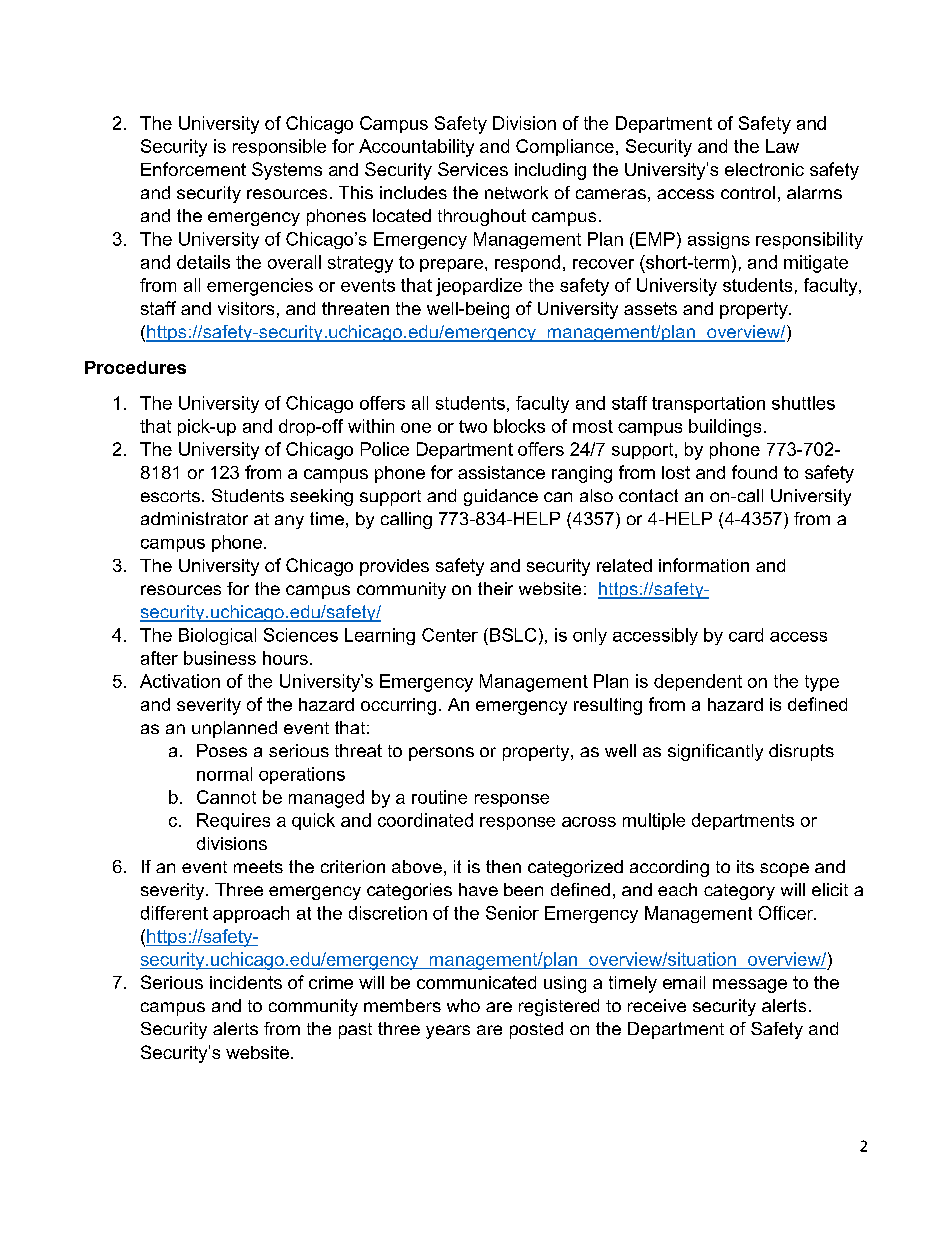 Image resolution: width=952 pixels, height=1233 pixels. I want to click on incidents, so click(246, 982).
